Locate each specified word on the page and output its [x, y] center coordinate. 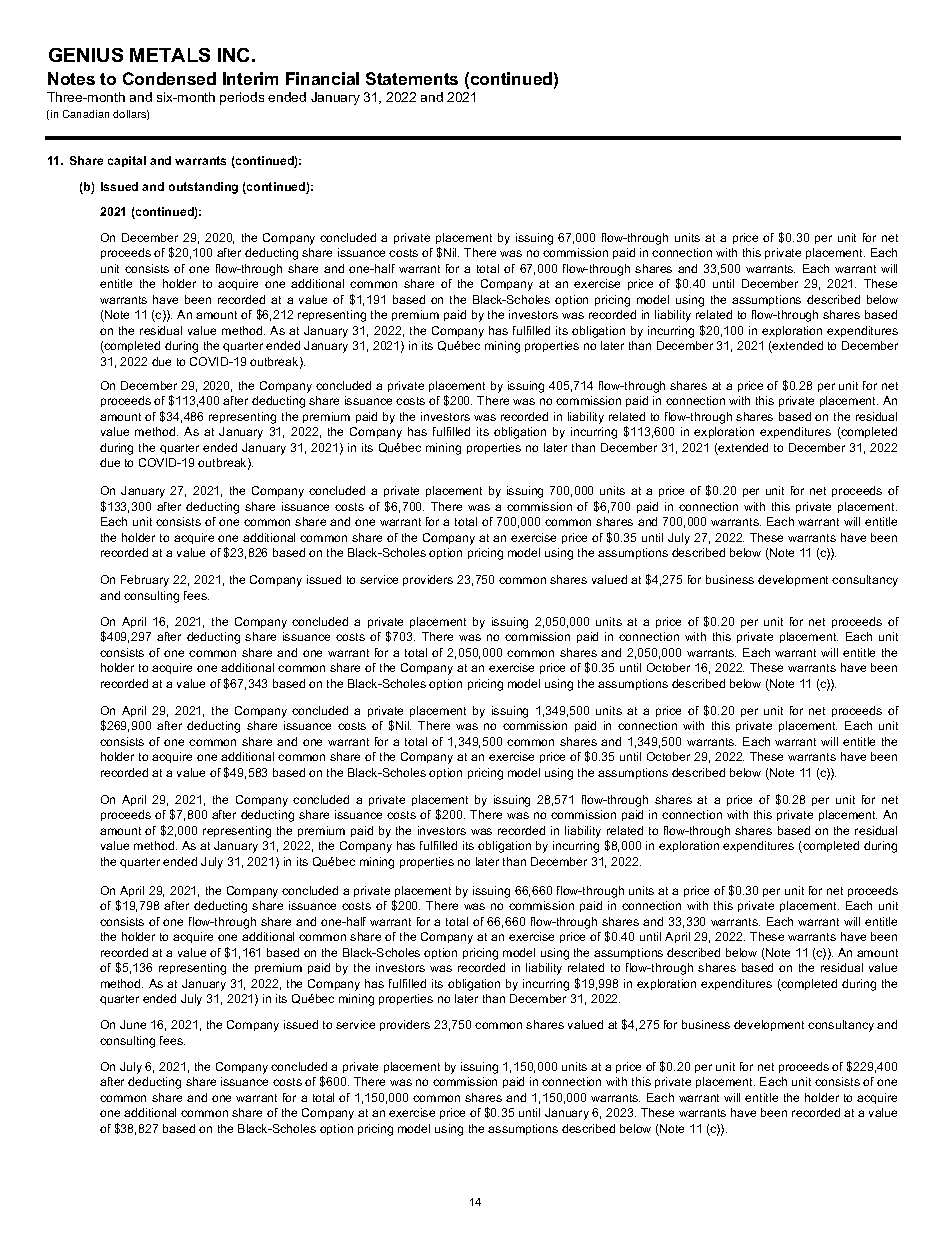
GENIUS [86, 55]
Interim [250, 78]
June [133, 1024]
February [145, 581]
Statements [412, 78]
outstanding [203, 188]
